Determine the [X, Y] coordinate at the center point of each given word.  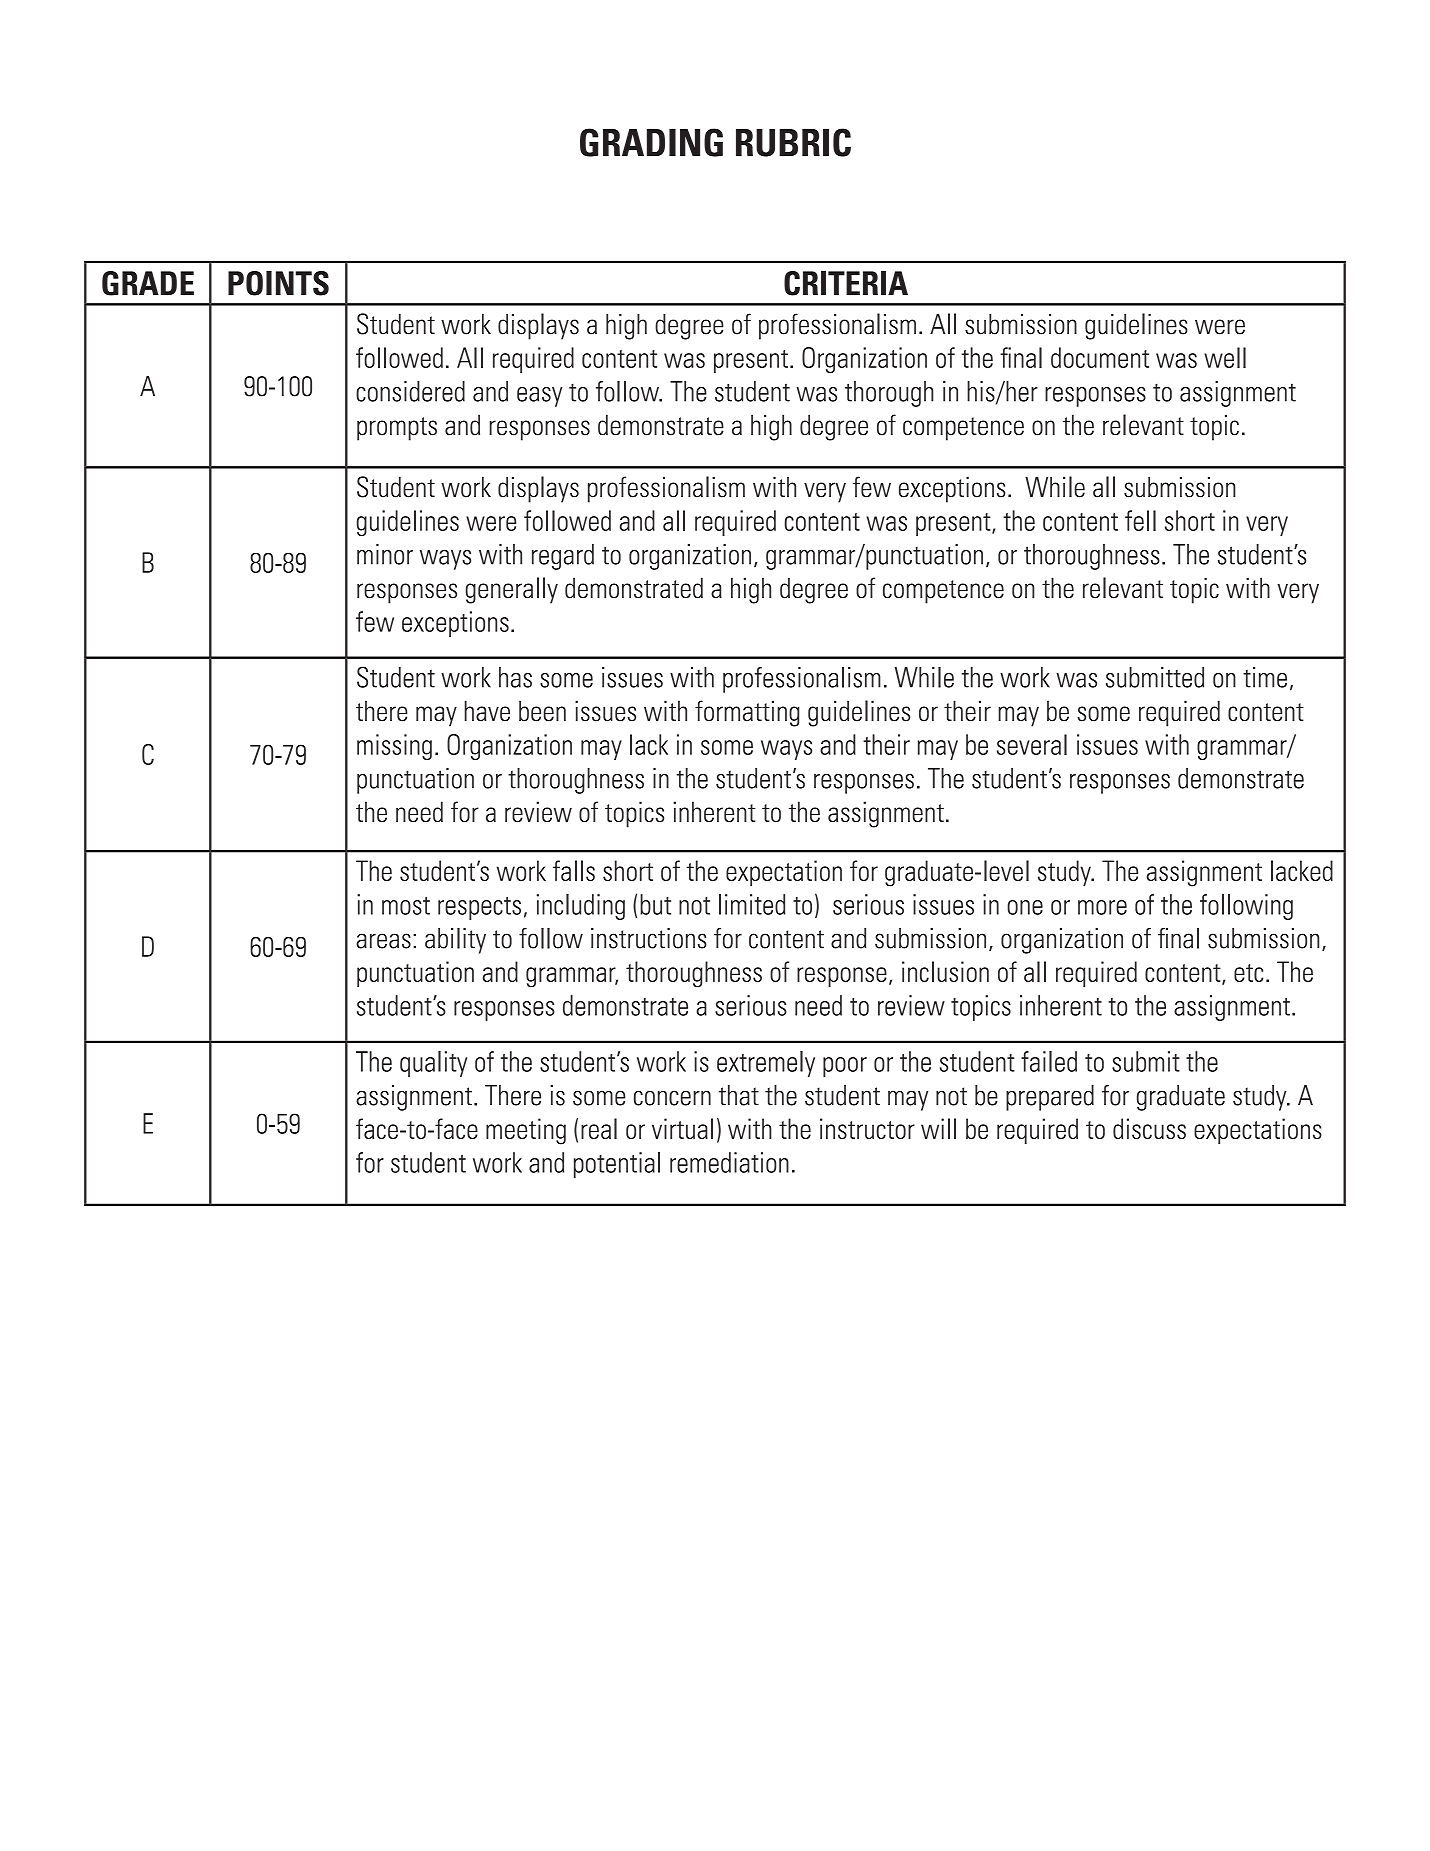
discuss [1149, 1128]
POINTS [278, 283]
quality [433, 1064]
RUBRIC [793, 142]
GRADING [651, 142]
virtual [682, 1128]
